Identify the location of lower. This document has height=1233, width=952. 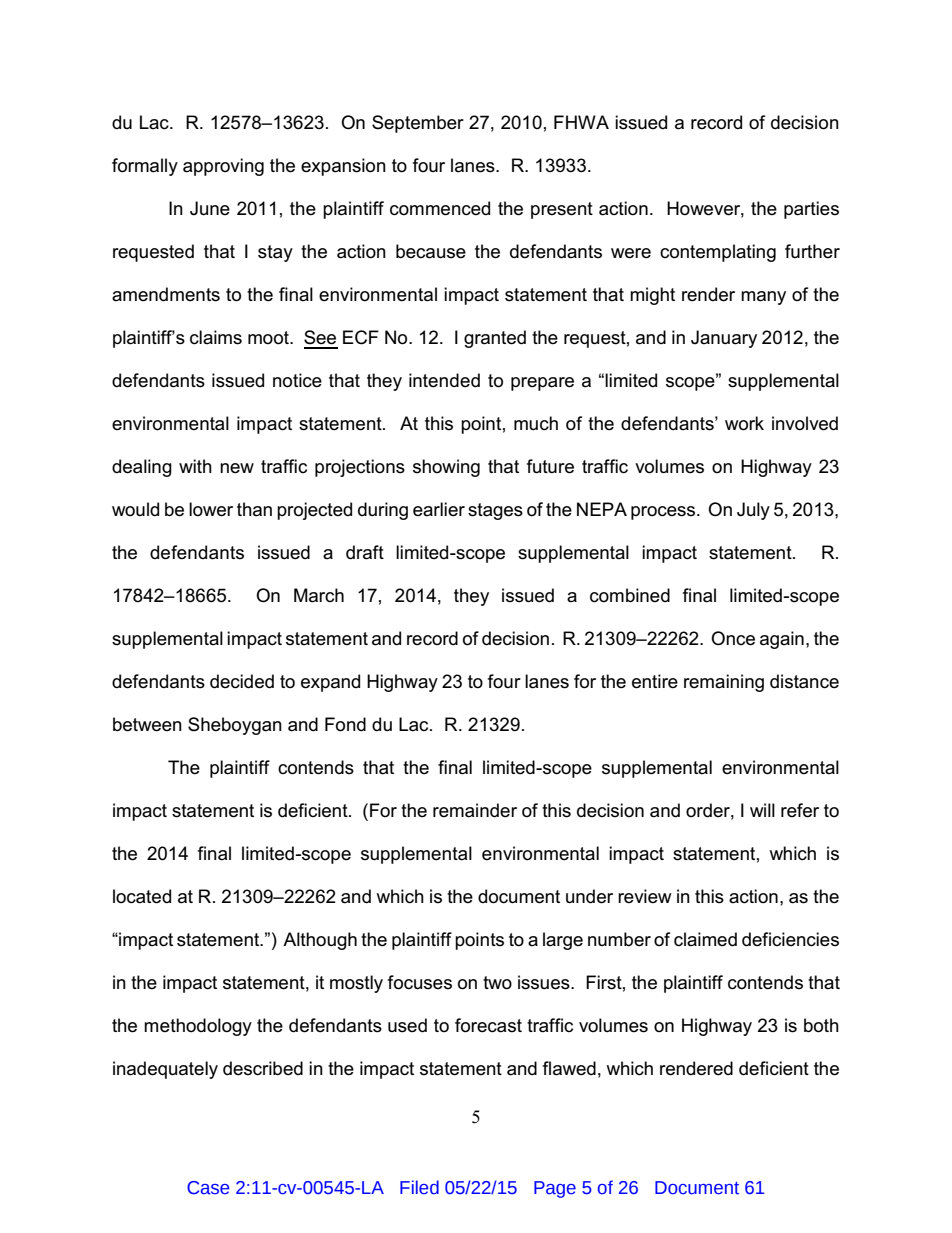
(211, 509).
